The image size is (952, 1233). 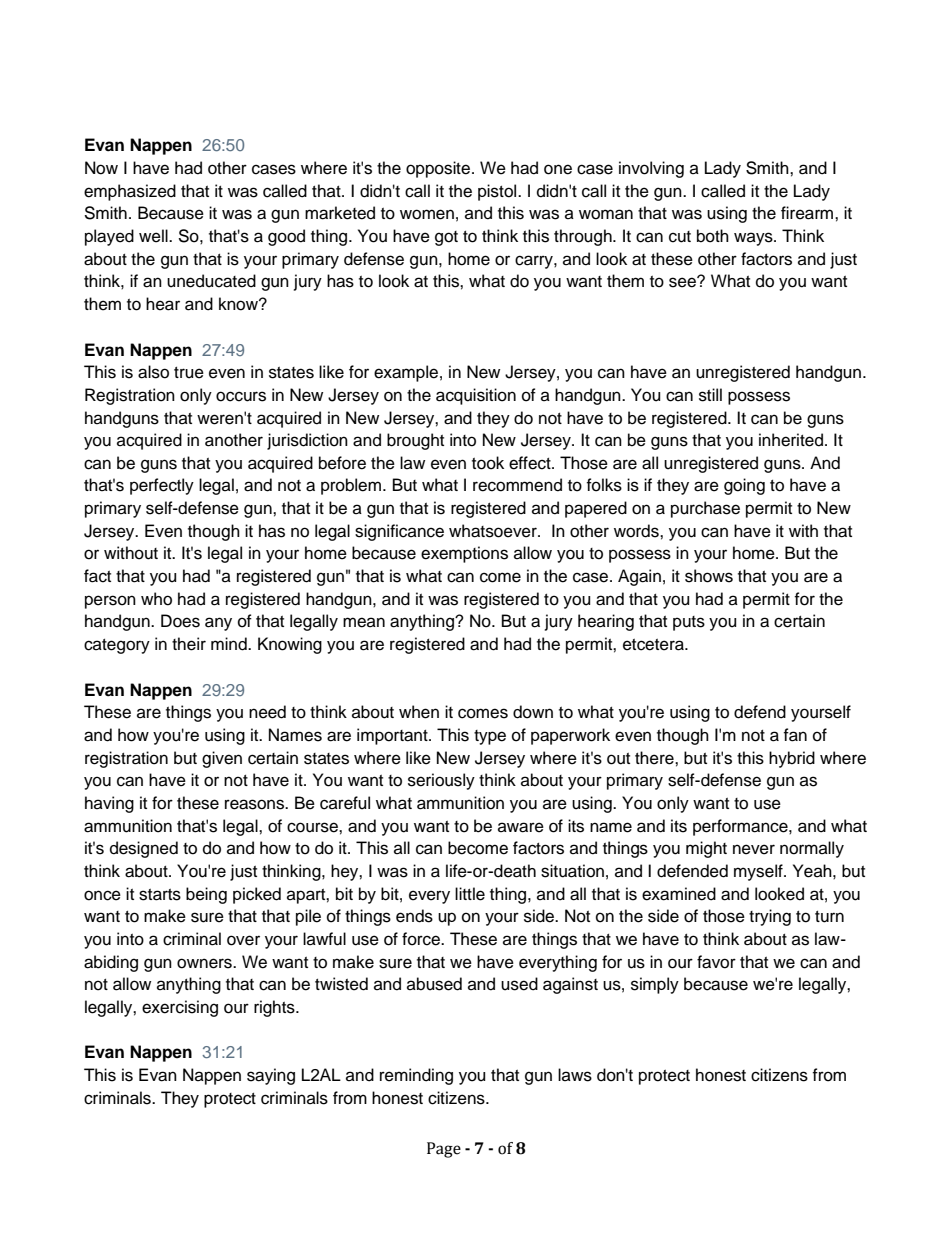 I want to click on recommend, so click(x=517, y=485).
